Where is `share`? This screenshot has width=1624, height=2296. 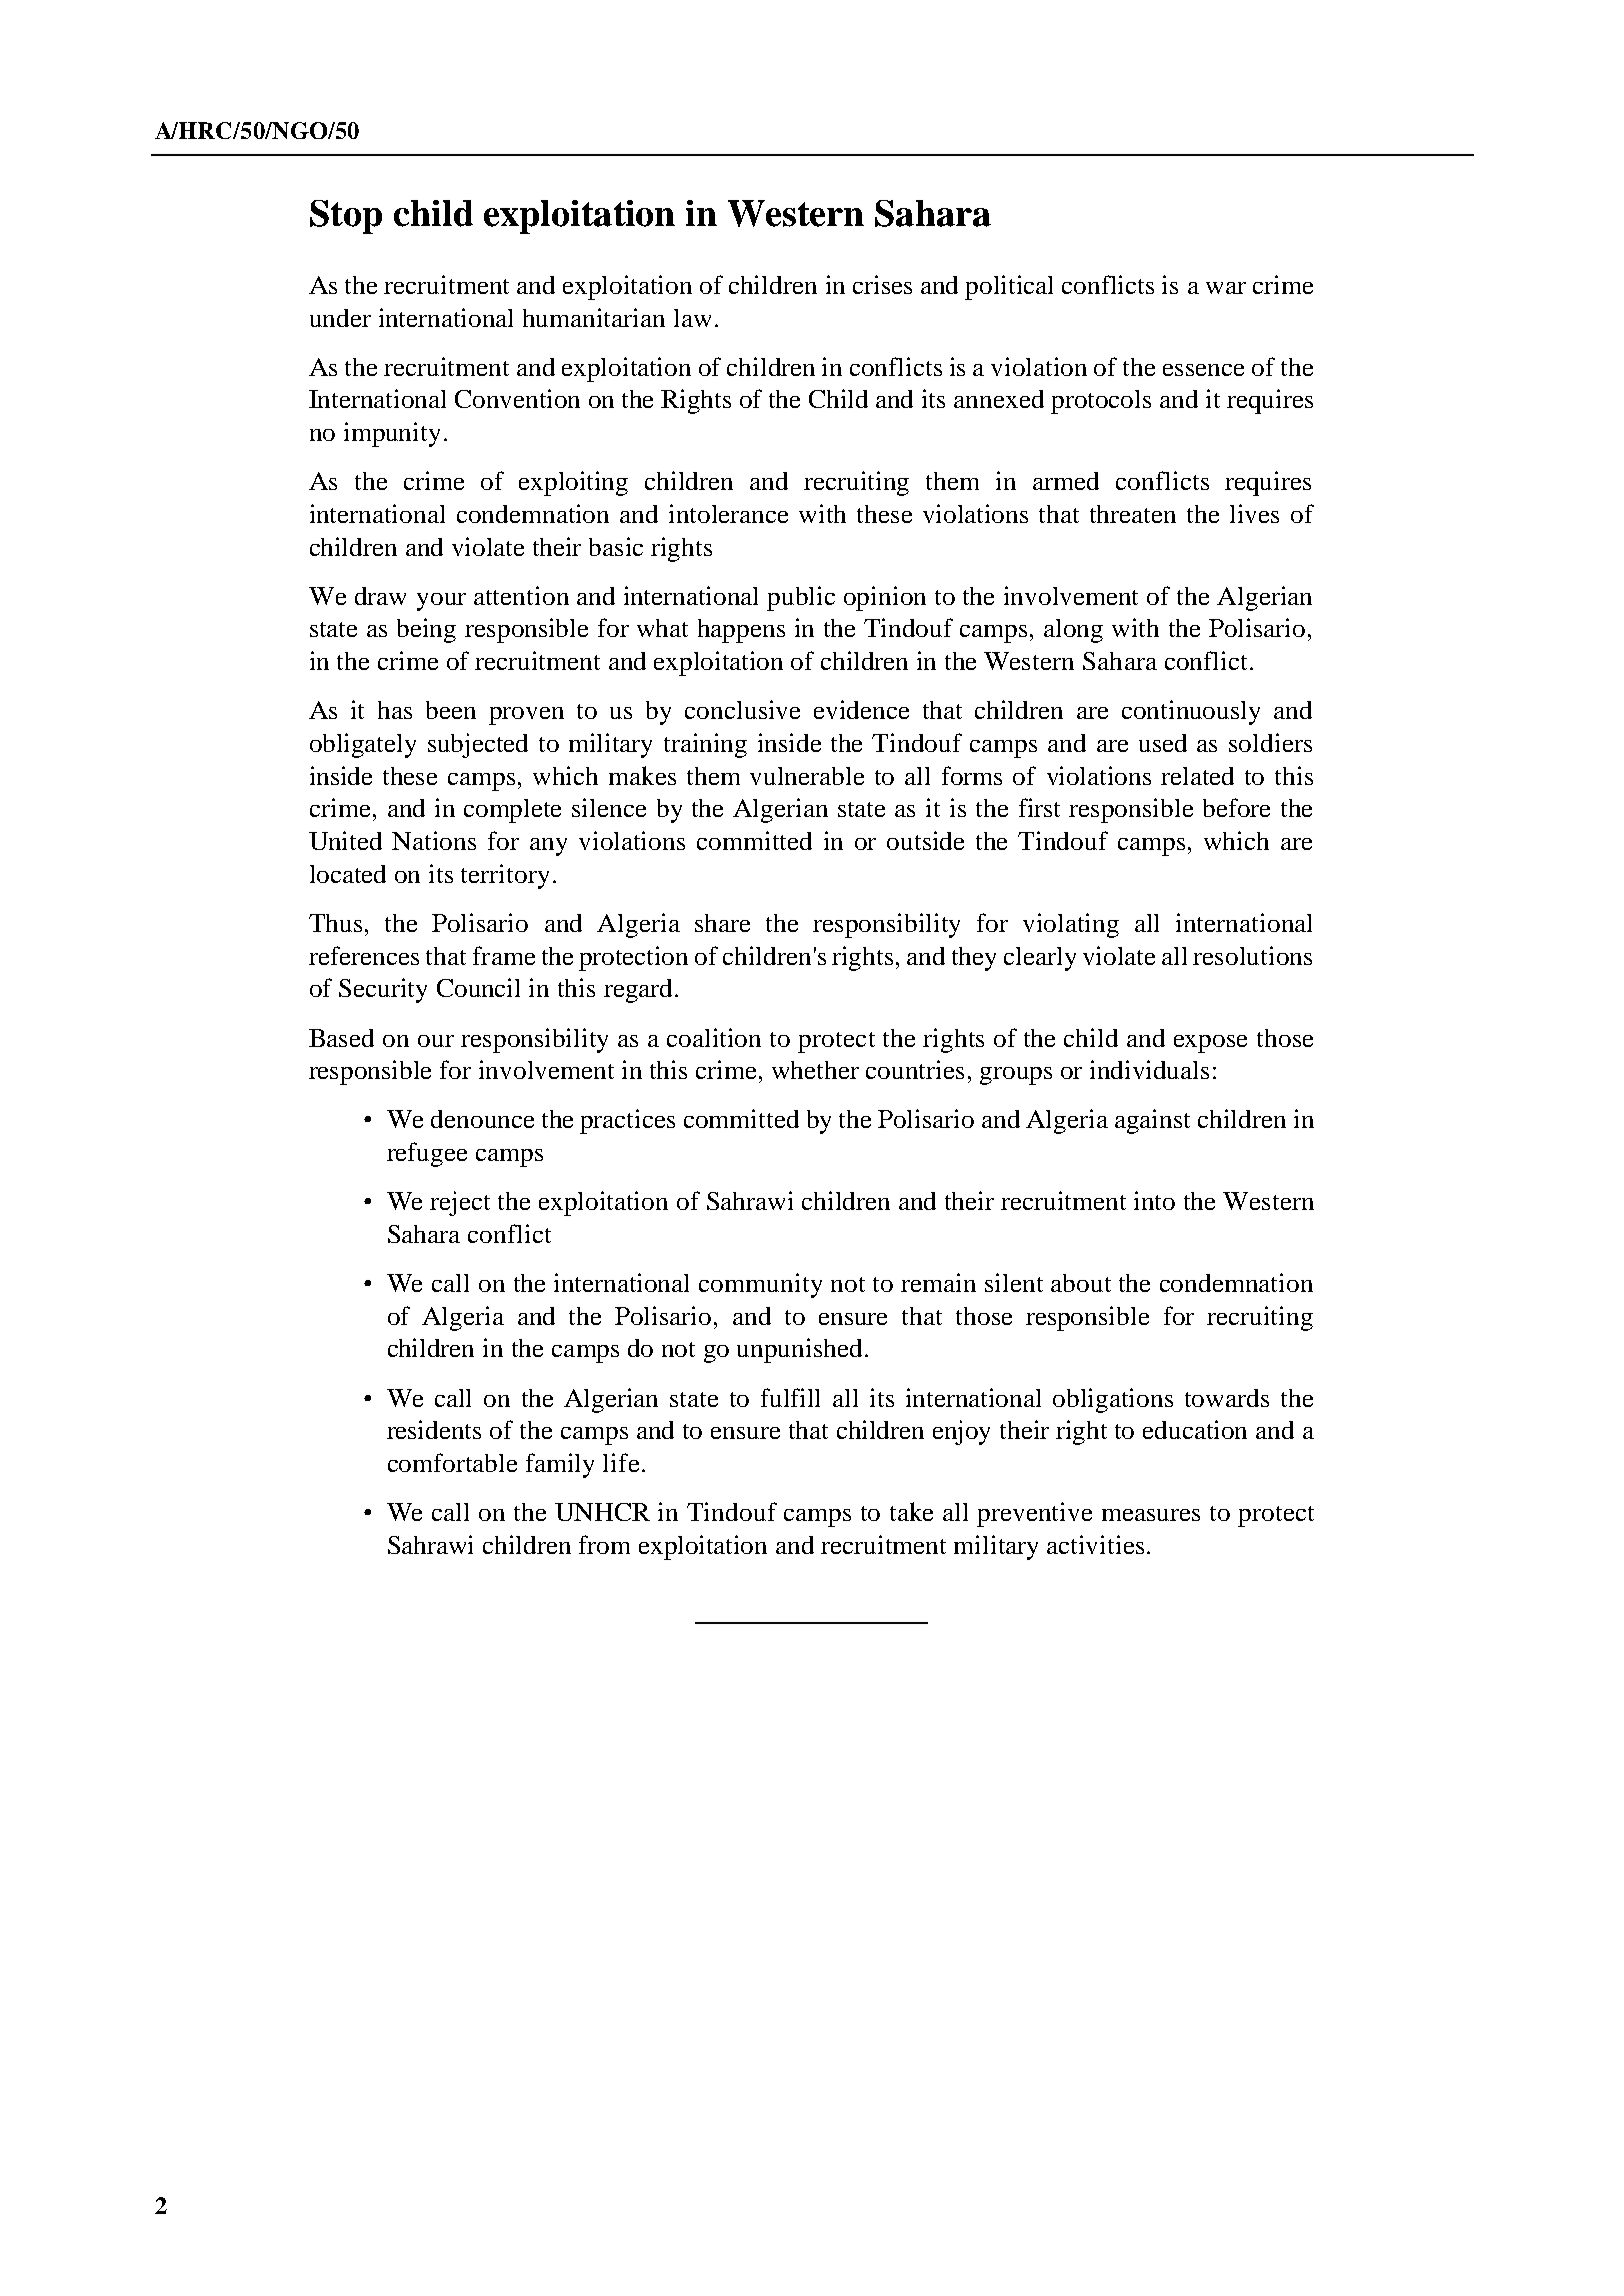 share is located at coordinates (722, 923).
